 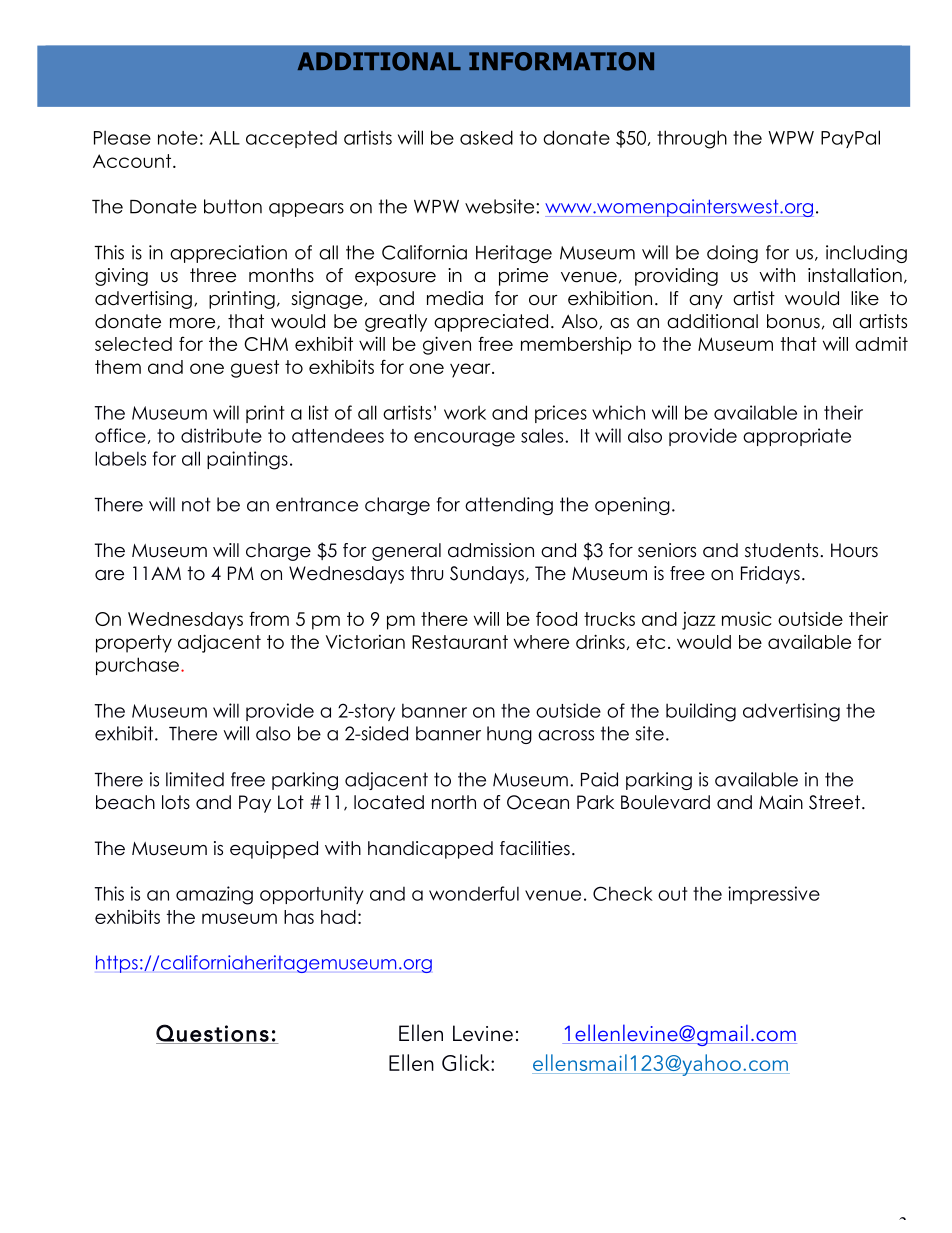 I want to click on note, so click(x=178, y=138).
